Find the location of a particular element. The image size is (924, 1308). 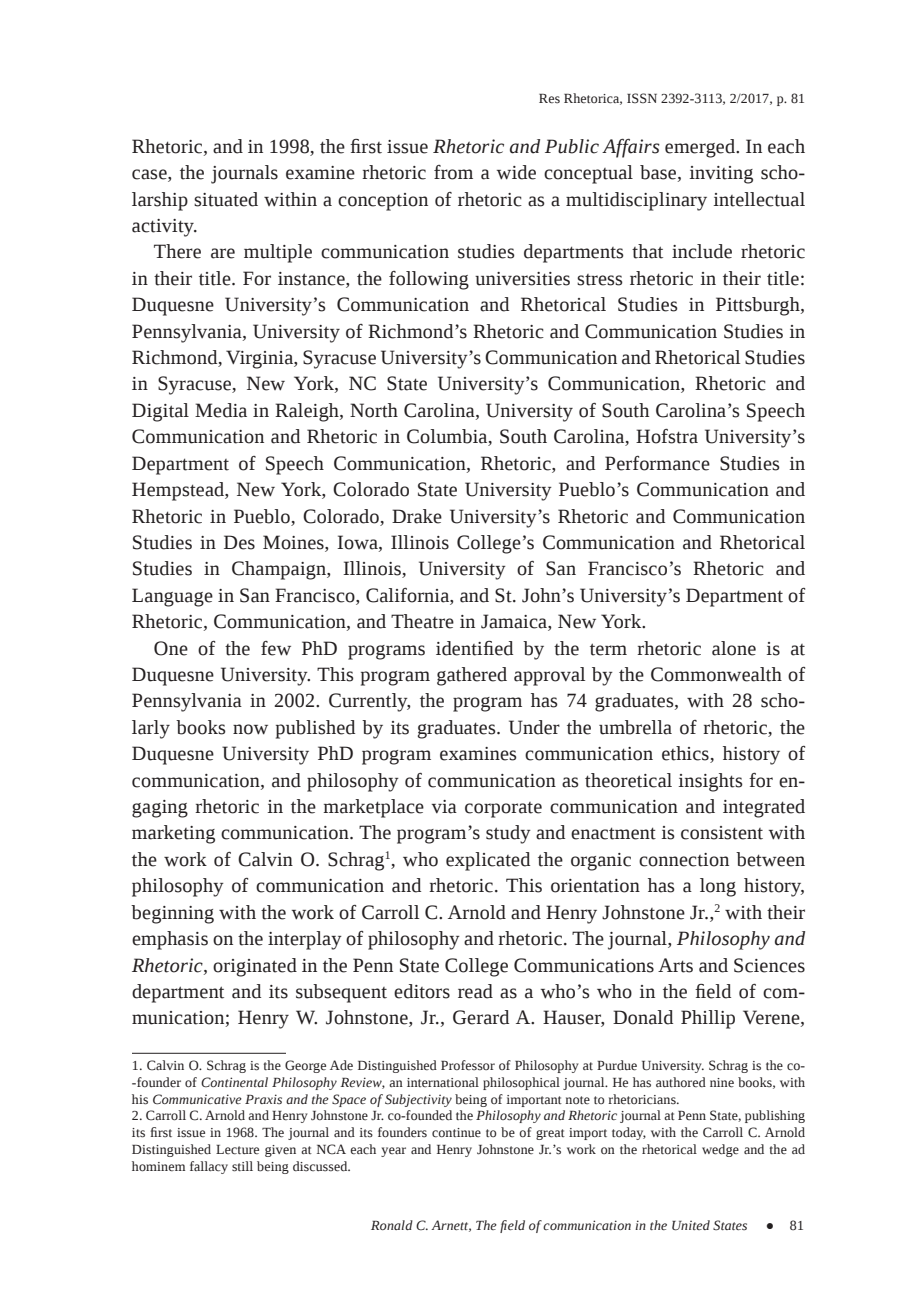

long is located at coordinates (718, 887).
